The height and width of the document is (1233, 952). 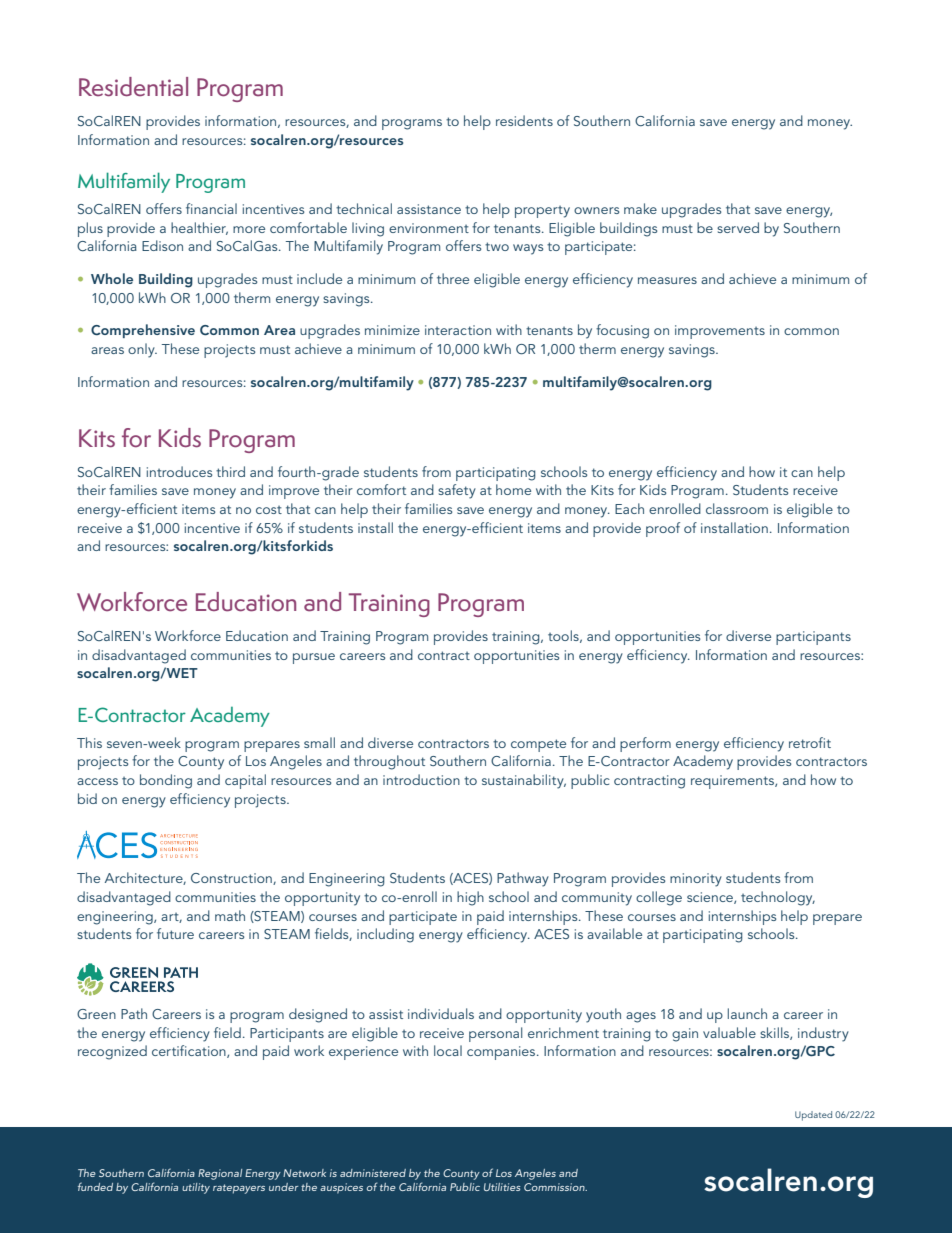 What do you see at coordinates (813, 1116) in the document?
I see `Updated` at bounding box center [813, 1116].
